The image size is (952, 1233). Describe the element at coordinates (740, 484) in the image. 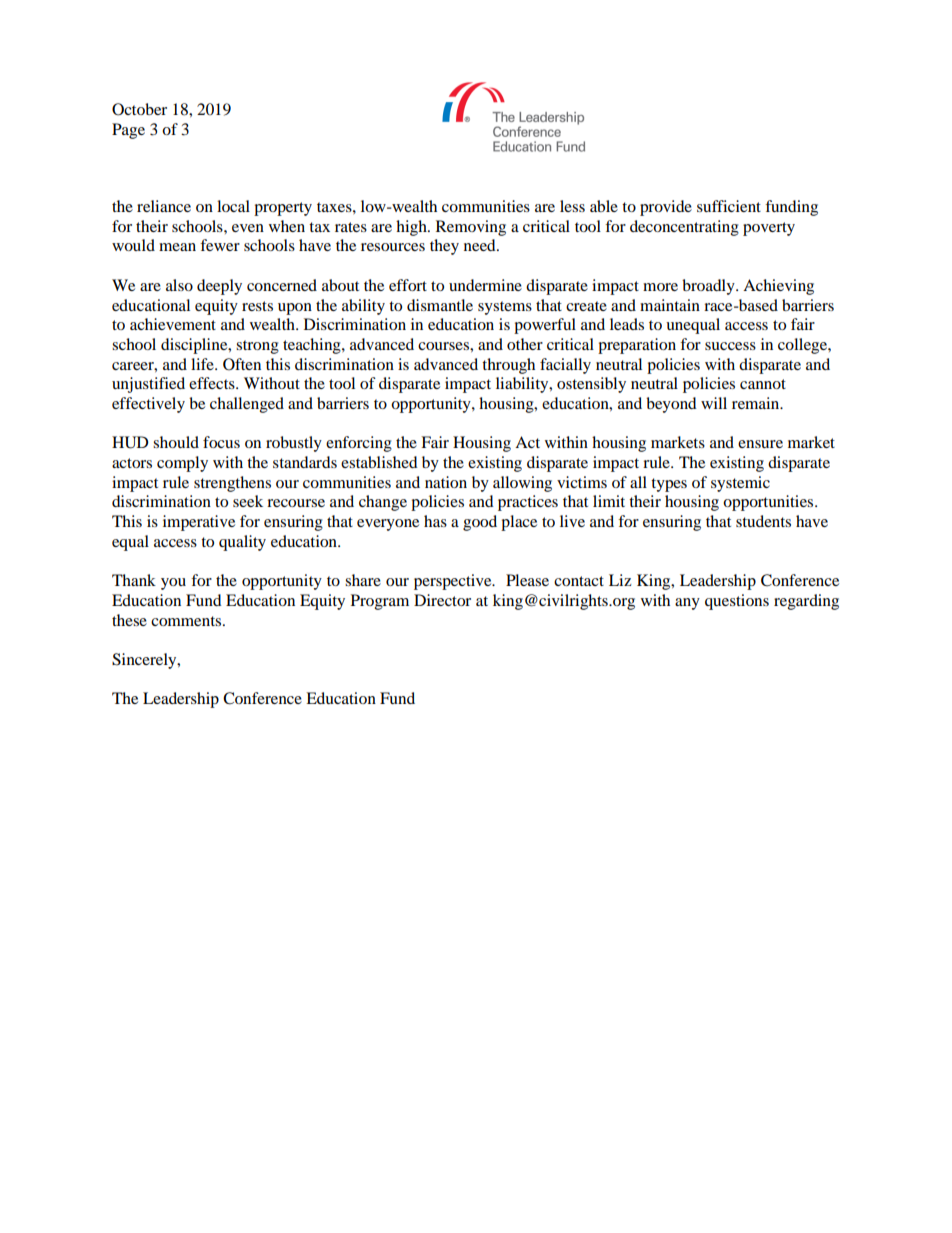

I see `systemic` at that location.
